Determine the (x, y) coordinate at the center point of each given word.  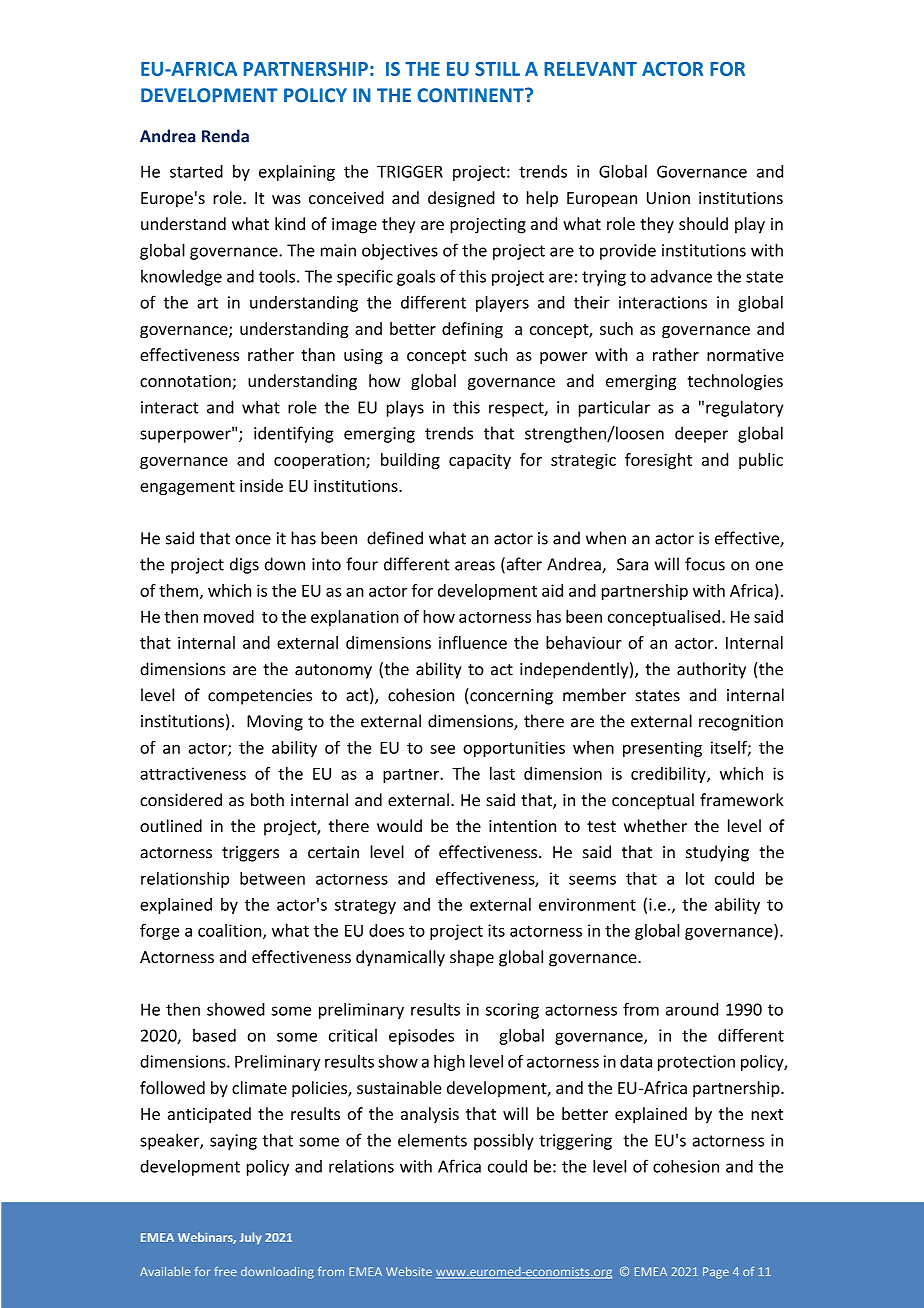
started (196, 171)
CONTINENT (471, 95)
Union (668, 198)
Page (716, 1273)
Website (409, 1271)
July (251, 1238)
